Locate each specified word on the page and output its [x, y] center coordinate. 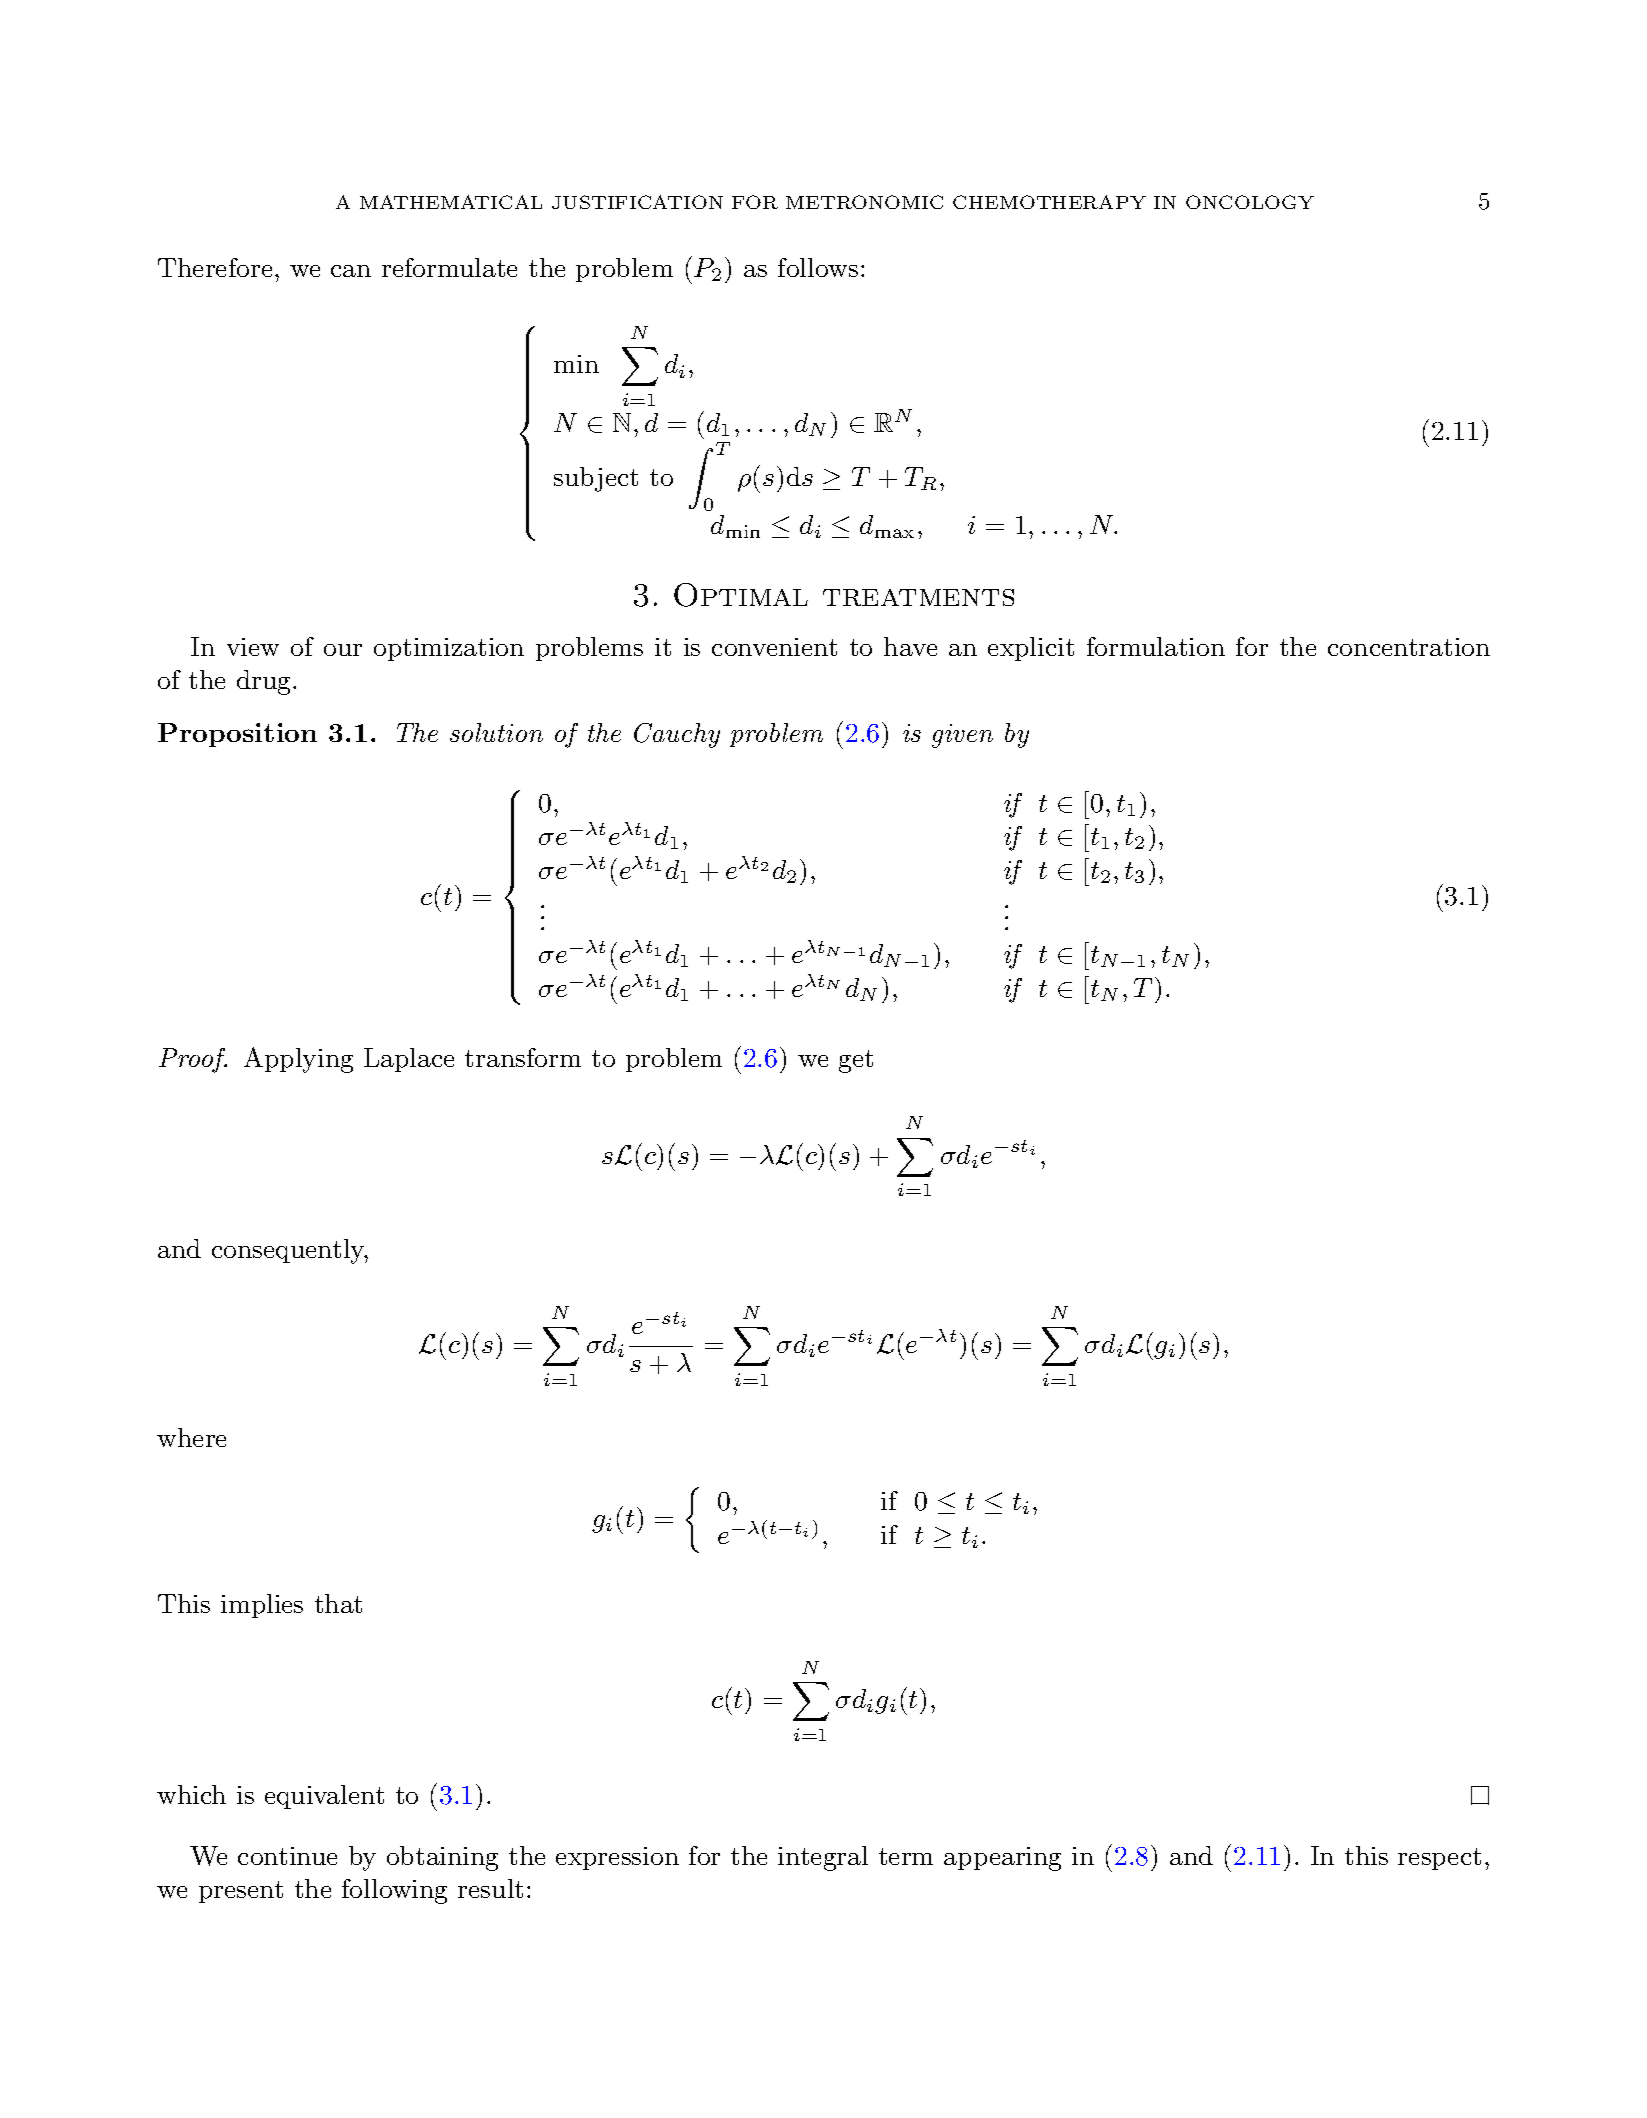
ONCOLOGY [1250, 202]
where [191, 1437]
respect [1439, 1859]
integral [823, 1858]
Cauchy [677, 735]
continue [287, 1856]
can [351, 271]
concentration [1409, 647]
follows [818, 267]
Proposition [237, 735]
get [856, 1061]
